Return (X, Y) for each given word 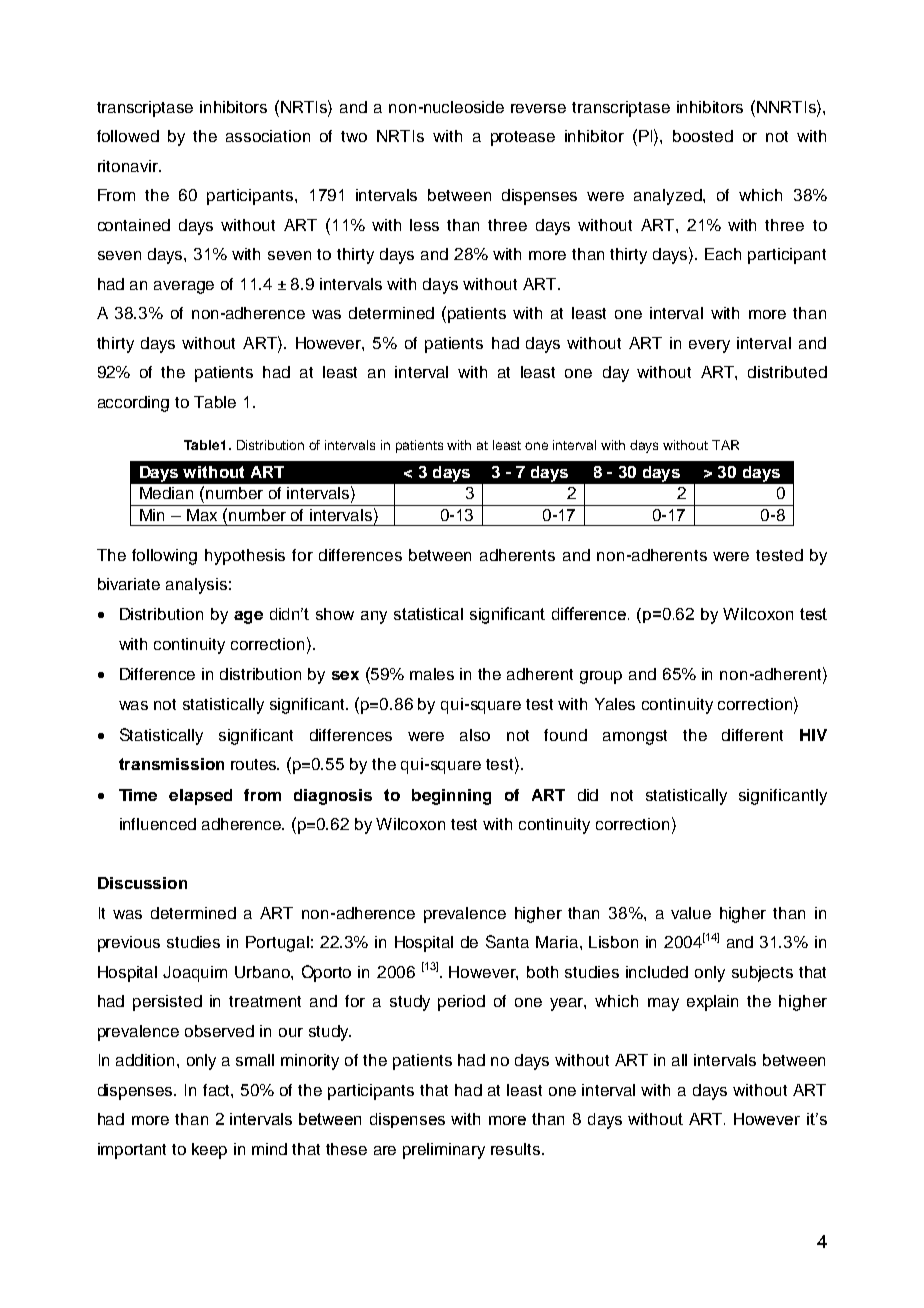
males (432, 674)
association (268, 136)
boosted (703, 136)
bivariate (129, 584)
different (752, 735)
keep (209, 1151)
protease (523, 138)
